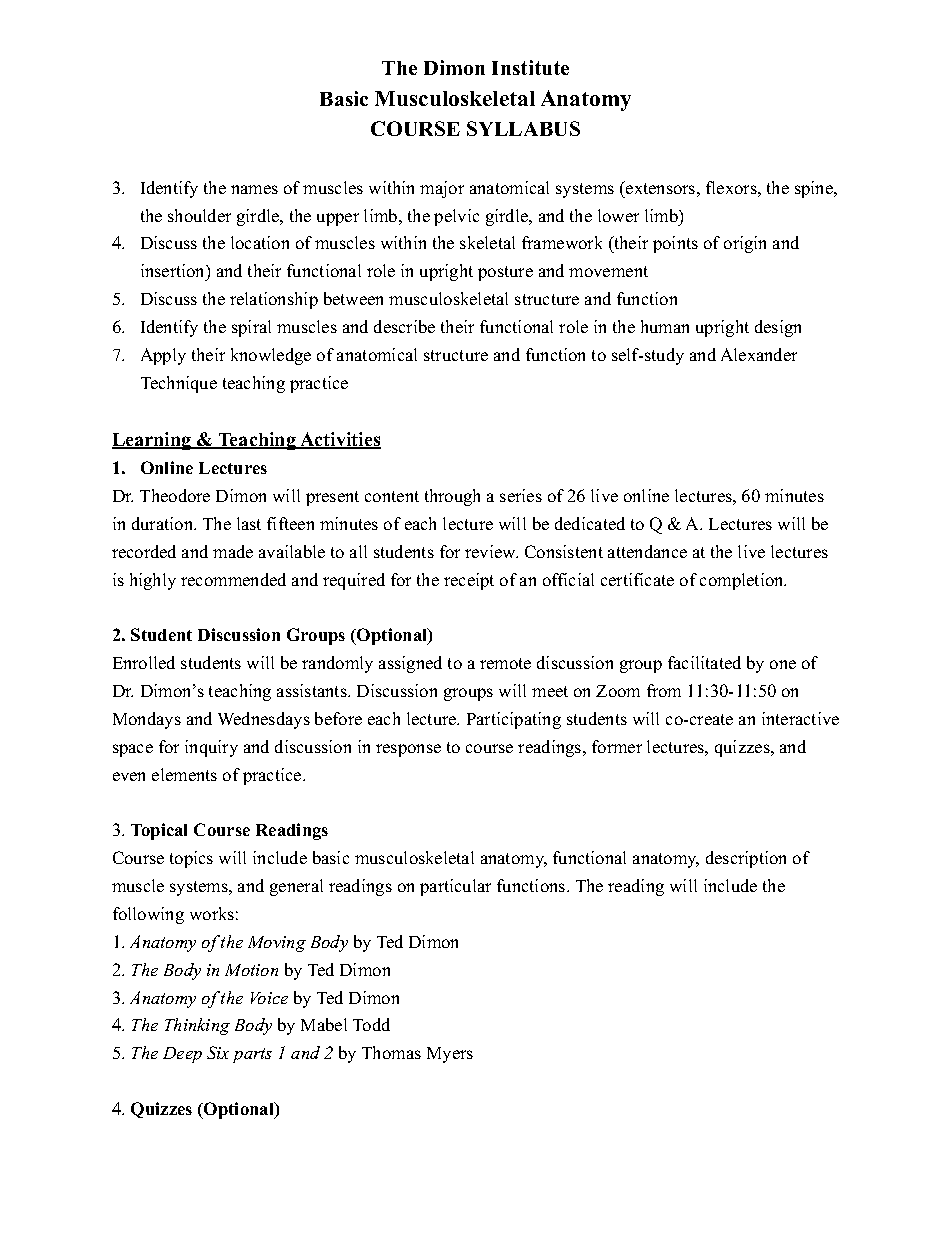 This screenshot has width=952, height=1233. I want to click on through, so click(452, 497).
